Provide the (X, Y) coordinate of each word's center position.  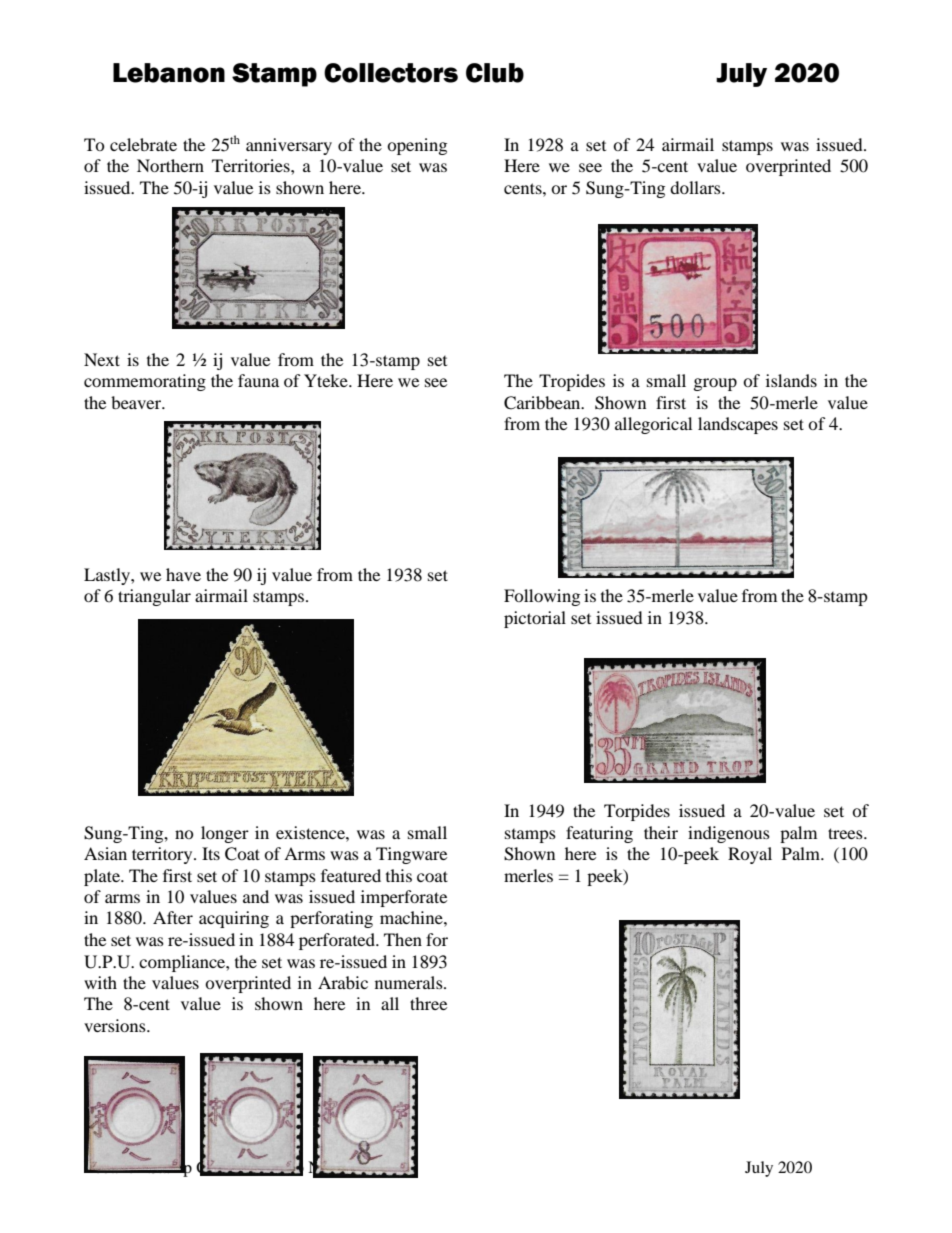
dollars (696, 187)
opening (417, 146)
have (183, 574)
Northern (170, 165)
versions (116, 1025)
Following (542, 597)
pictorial (535, 619)
